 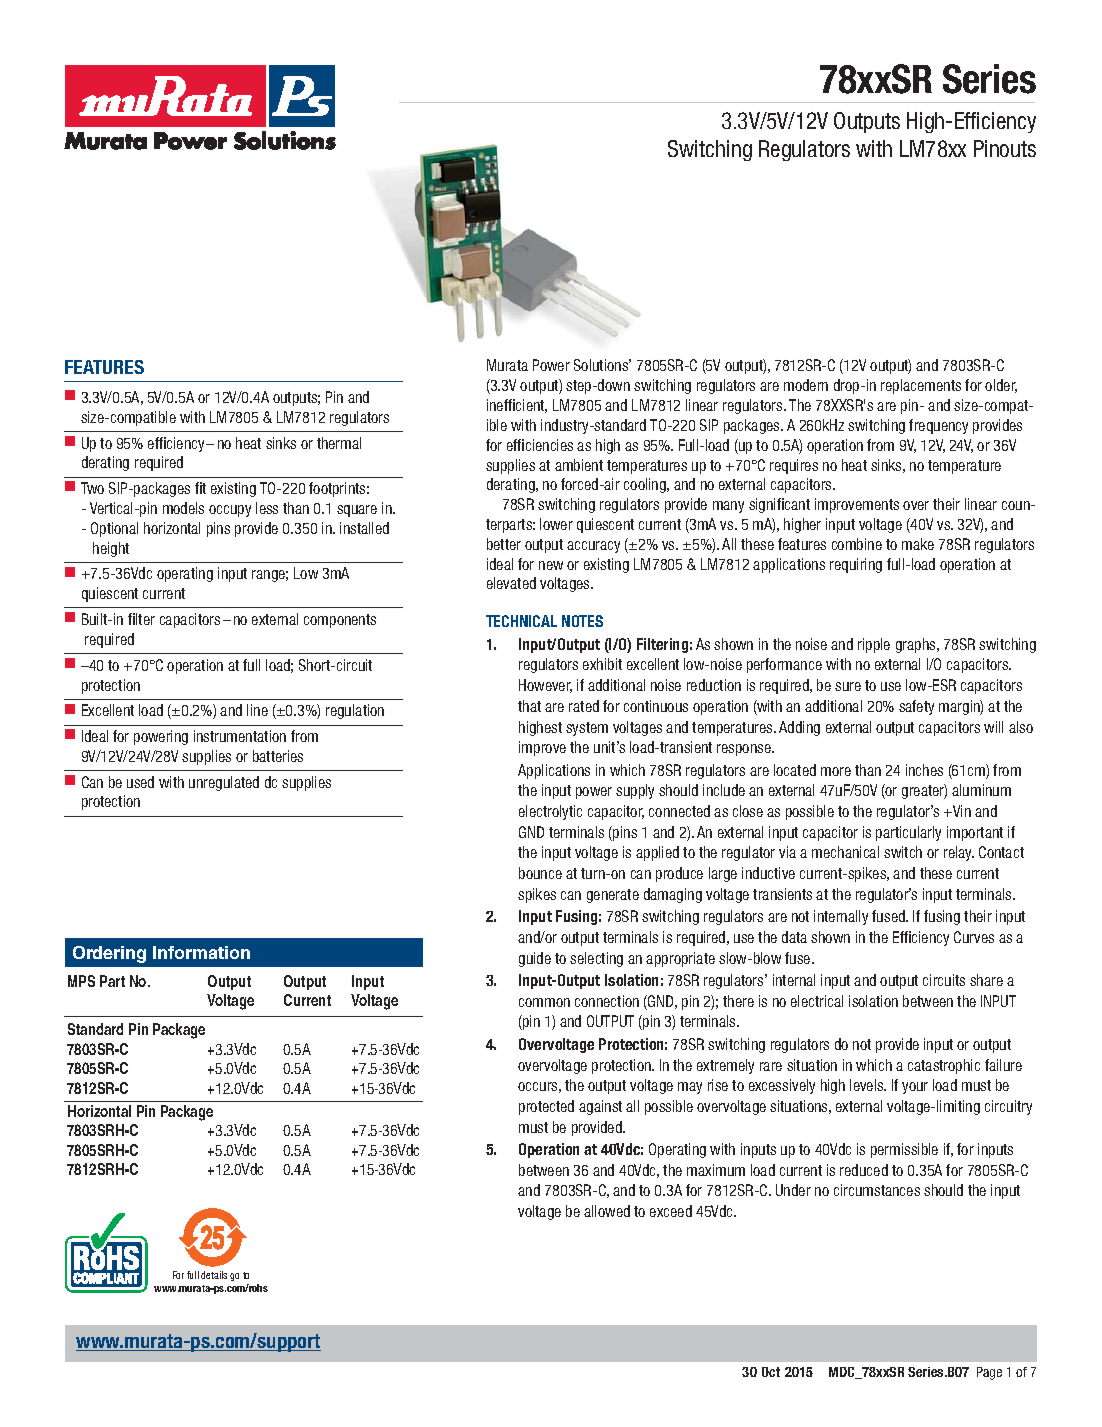 I want to click on thermal, so click(x=339, y=443).
